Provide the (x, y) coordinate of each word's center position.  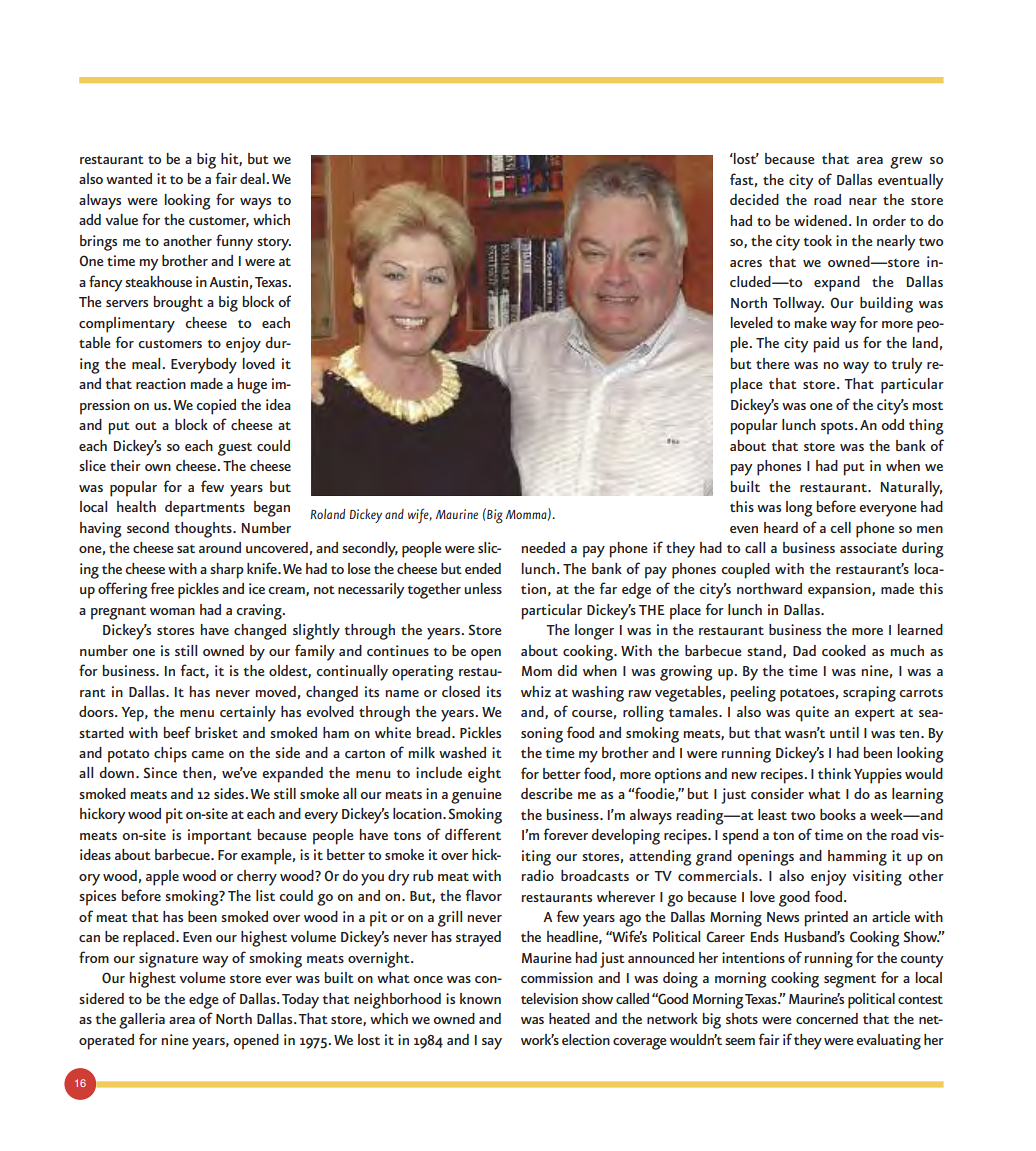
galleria (142, 1021)
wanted (129, 178)
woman (172, 611)
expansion (840, 591)
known (480, 998)
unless (483, 588)
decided (754, 199)
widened (820, 220)
